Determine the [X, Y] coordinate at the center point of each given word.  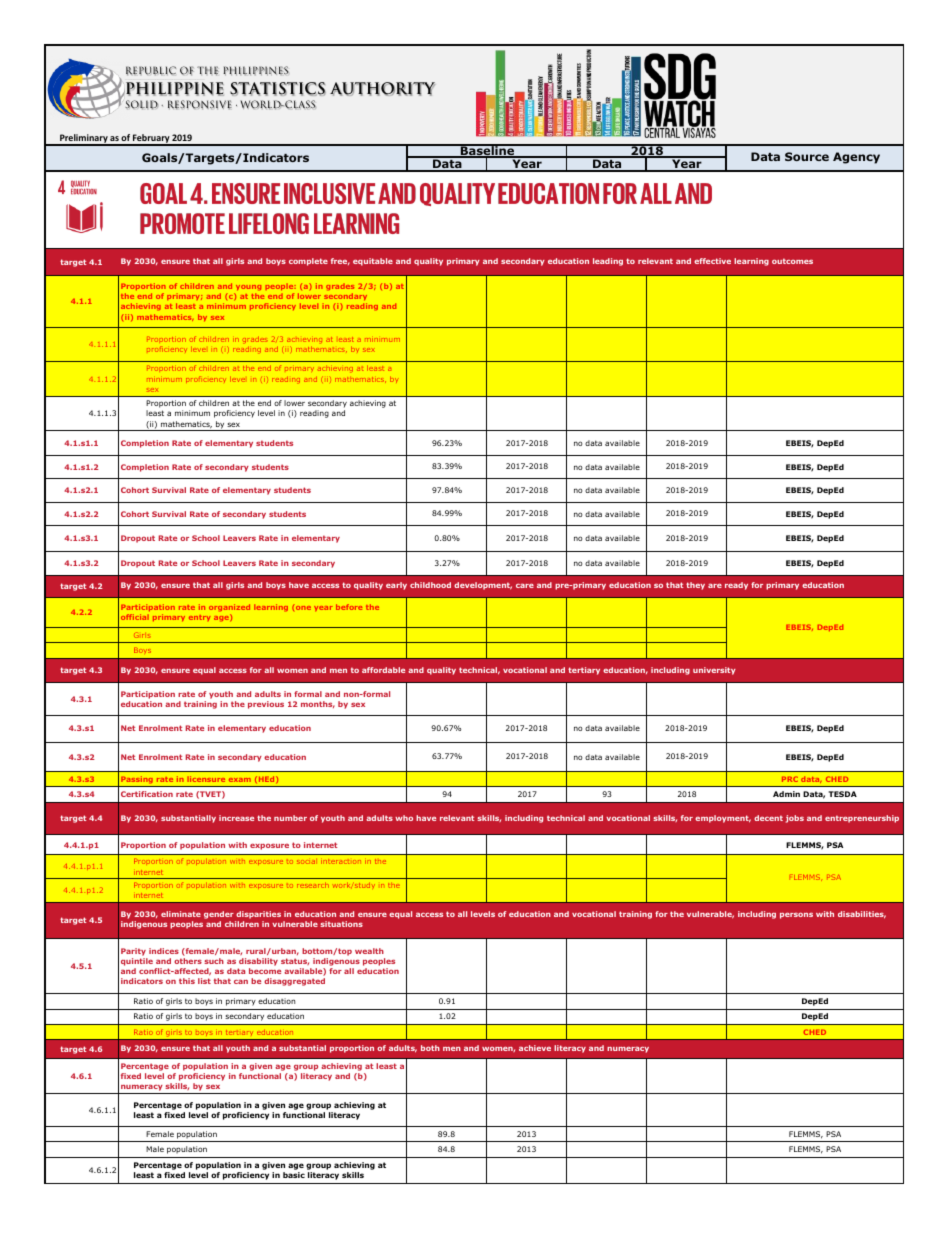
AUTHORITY [382, 89]
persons [796, 915]
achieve [535, 1048]
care [525, 585]
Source [807, 156]
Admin [786, 794]
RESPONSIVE [200, 105]
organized [229, 609]
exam [240, 780]
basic [294, 1175]
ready [736, 586]
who [404, 818]
